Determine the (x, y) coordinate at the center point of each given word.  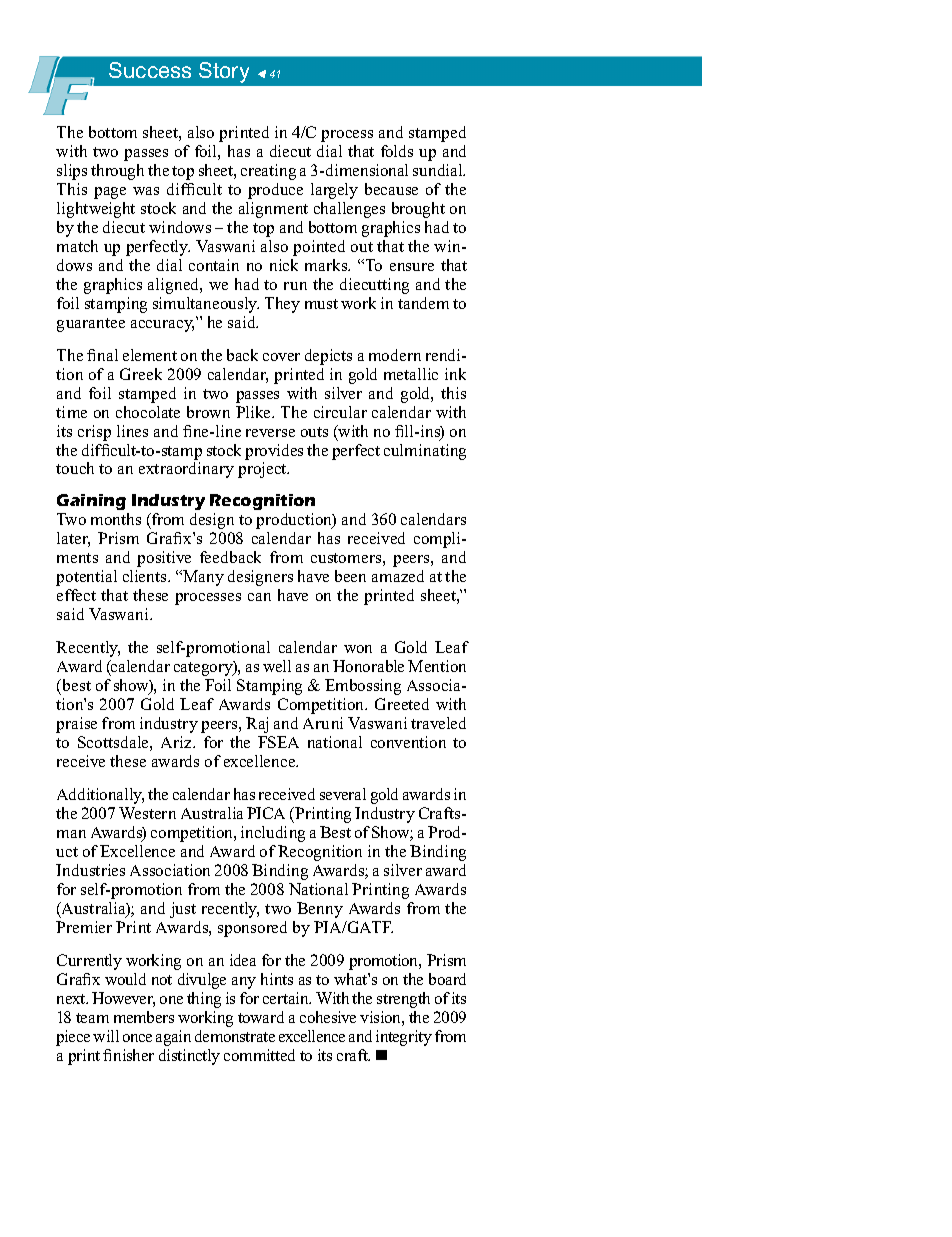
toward (261, 1017)
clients (146, 576)
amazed (398, 576)
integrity (404, 1038)
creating (268, 172)
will (106, 1036)
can (259, 597)
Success (150, 70)
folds (397, 151)
